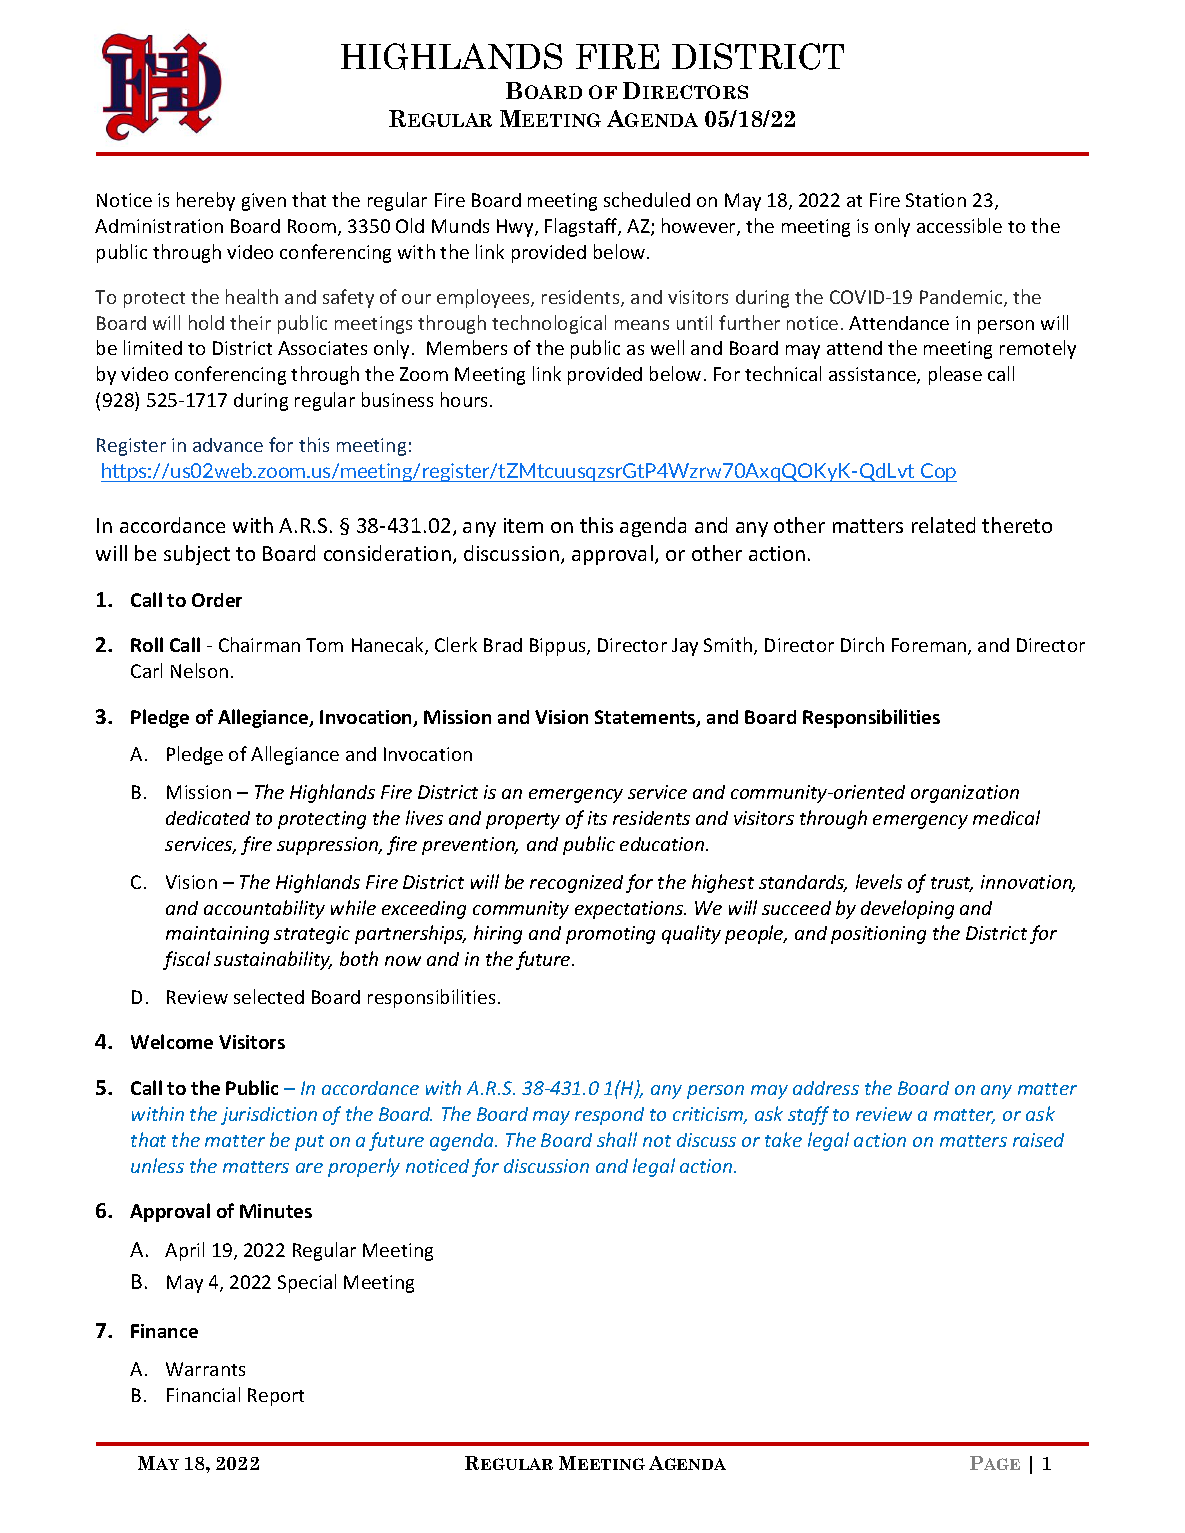  What do you see at coordinates (269, 1116) in the document?
I see `jurisdiction` at bounding box center [269, 1116].
